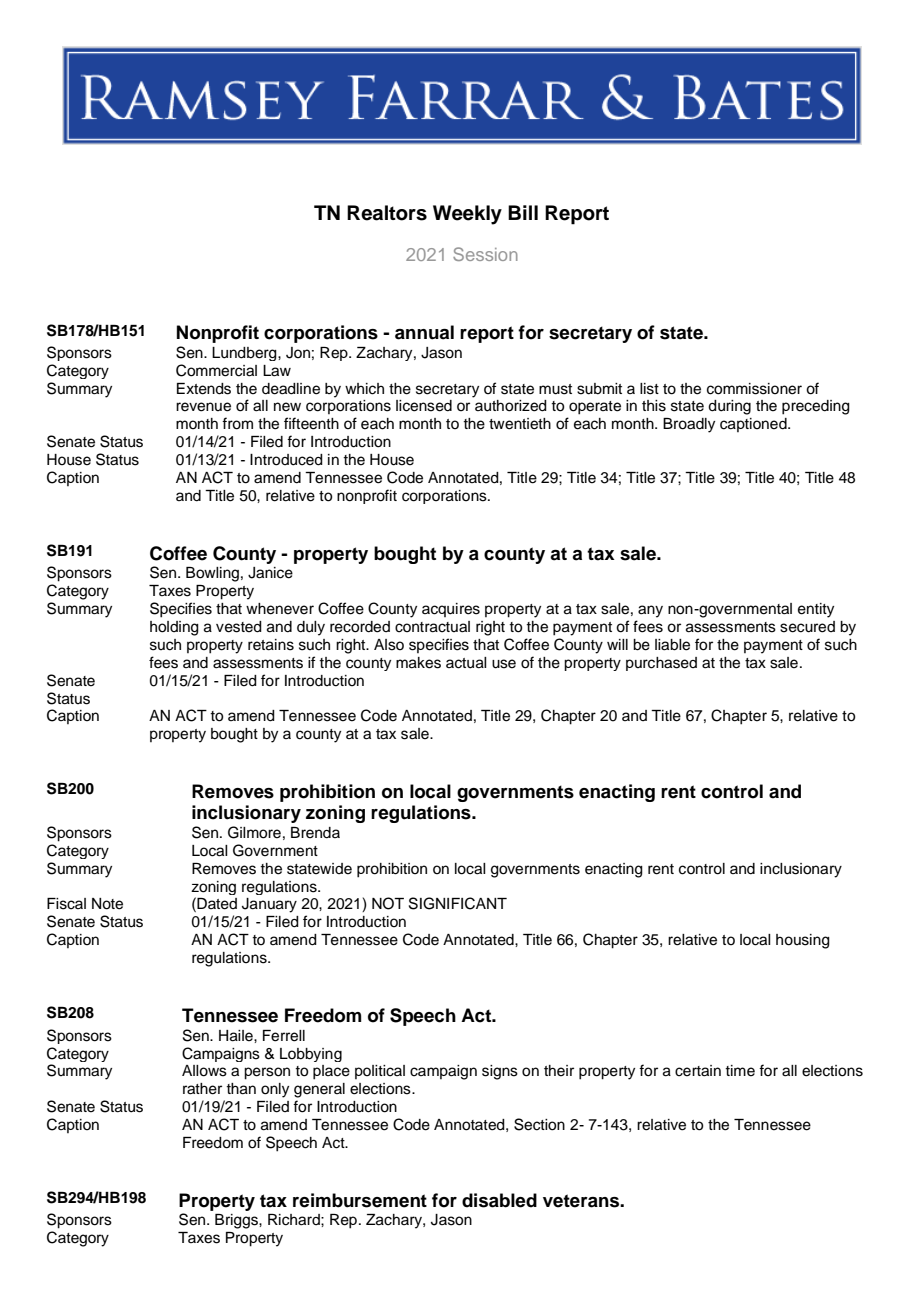 The image size is (924, 1308). I want to click on purchased, so click(661, 664).
